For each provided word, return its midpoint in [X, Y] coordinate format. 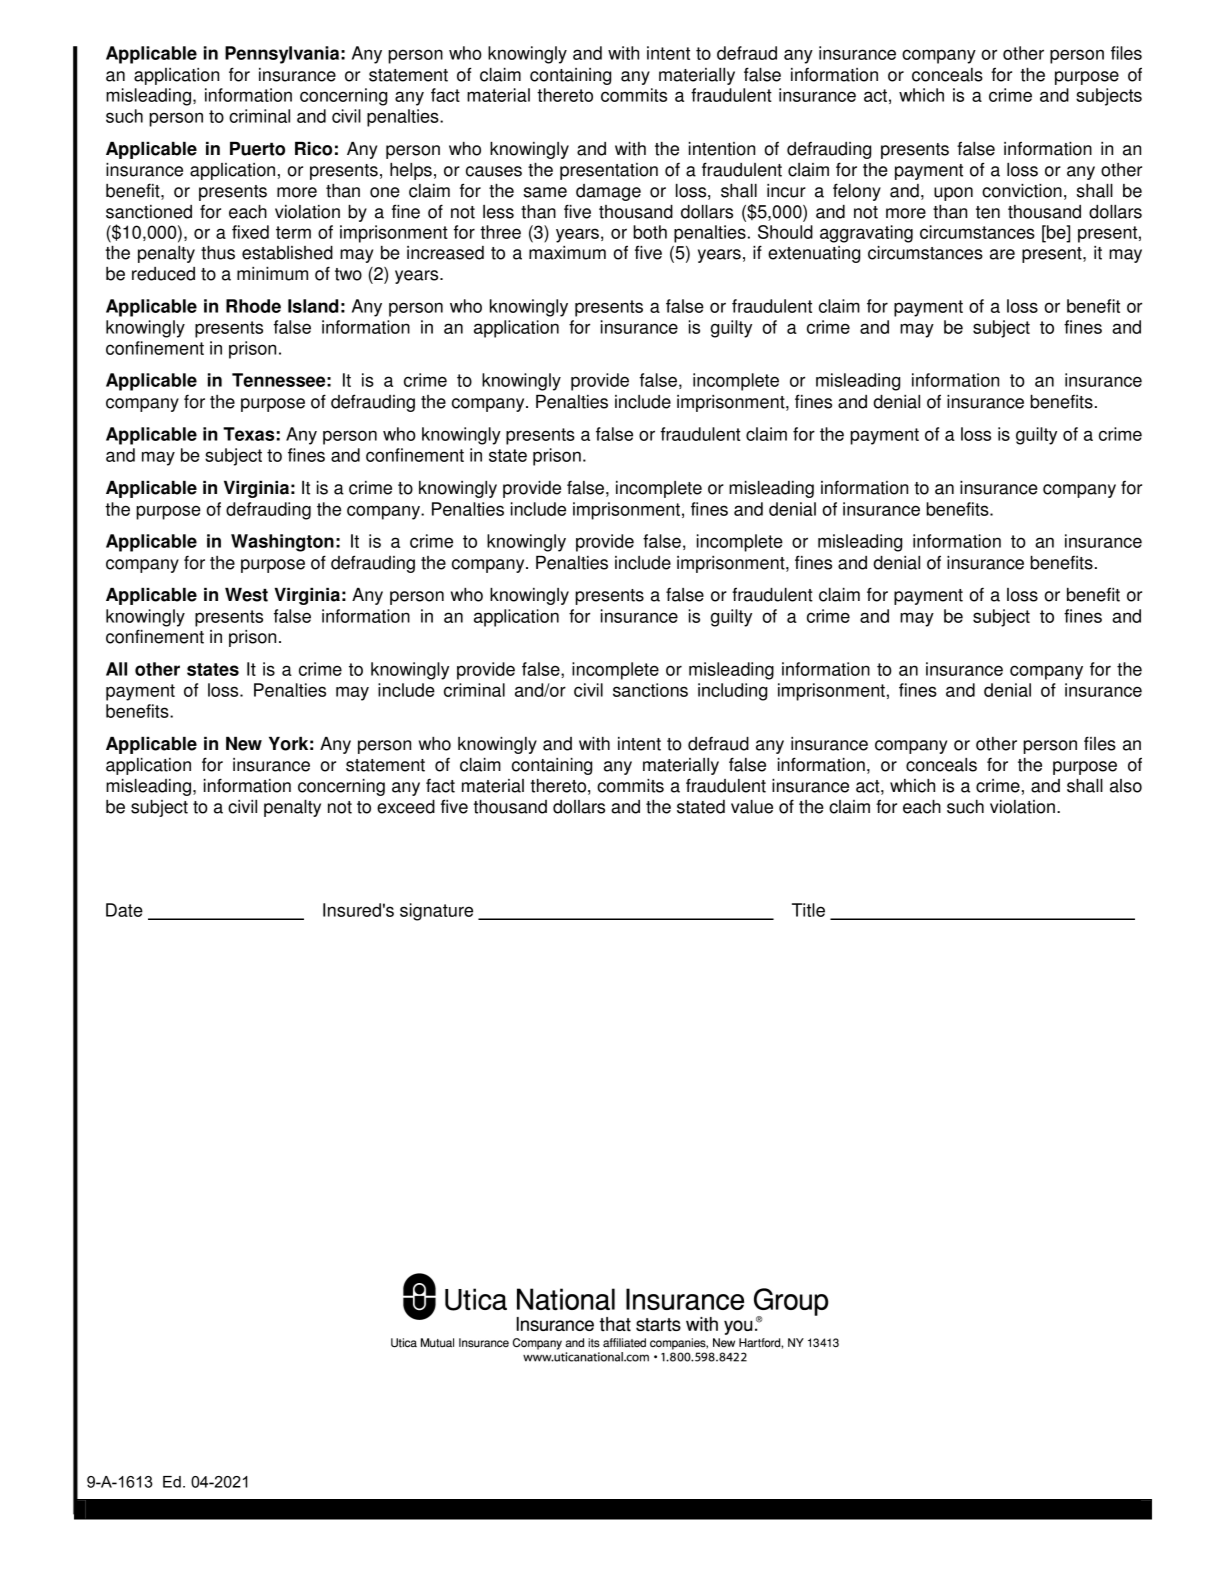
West [246, 595]
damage [608, 192]
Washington [282, 543]
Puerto [257, 149]
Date [124, 910]
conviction [1022, 191]
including [732, 692]
